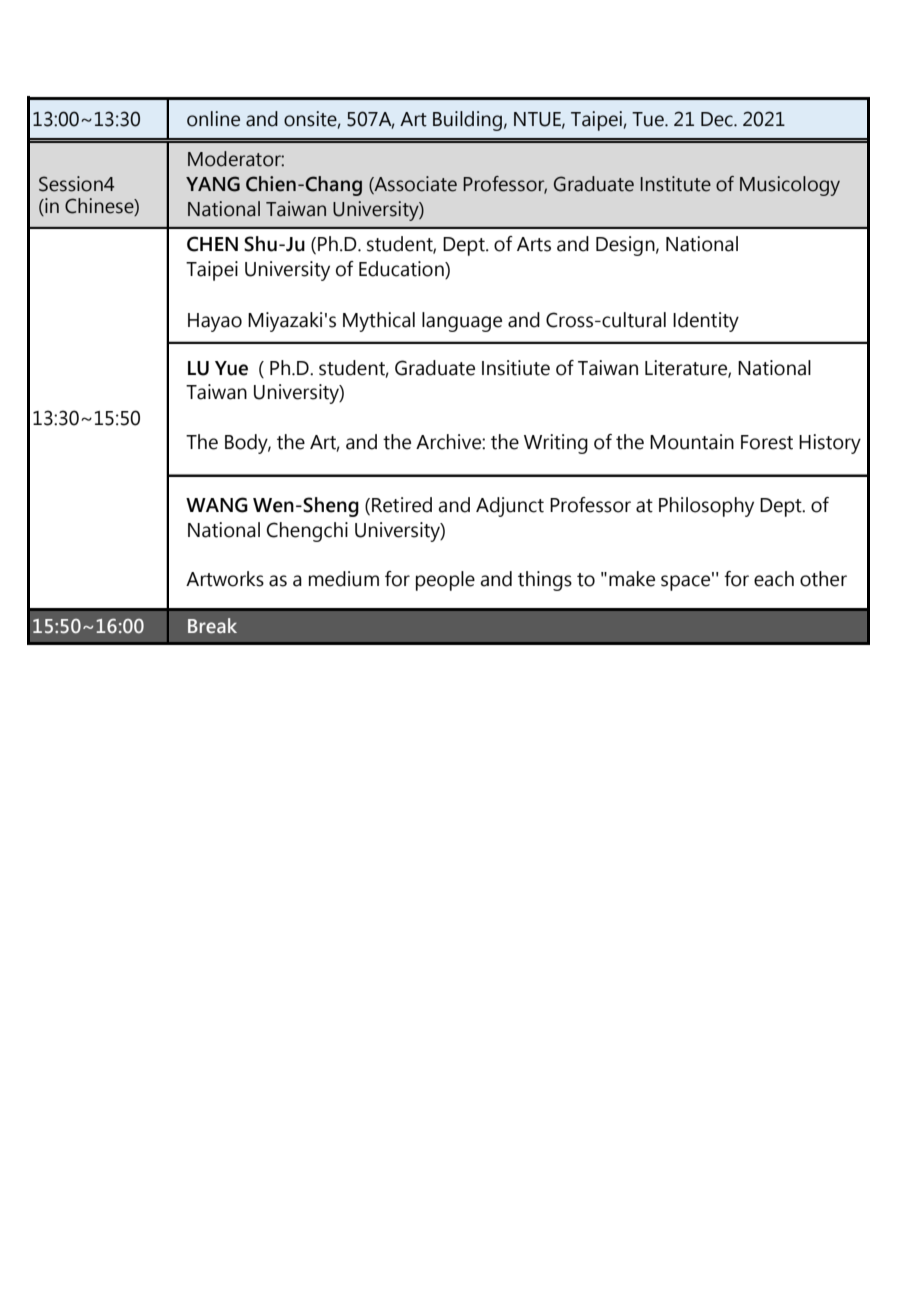 The image size is (924, 1308). What do you see at coordinates (215, 322) in the image?
I see `Hayao` at bounding box center [215, 322].
